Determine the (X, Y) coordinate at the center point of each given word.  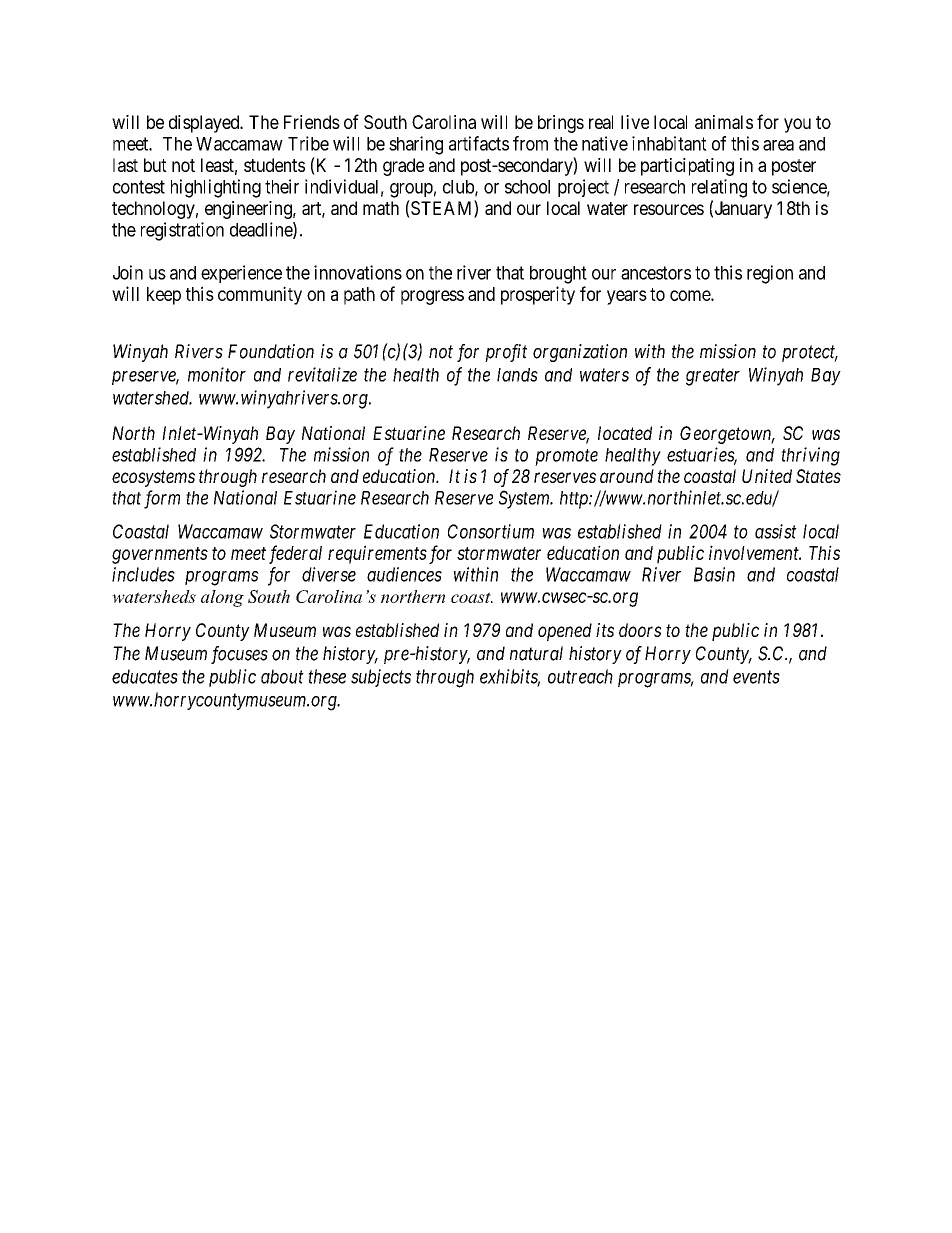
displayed (205, 124)
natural (536, 653)
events (756, 677)
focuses (239, 655)
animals (724, 122)
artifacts (479, 143)
